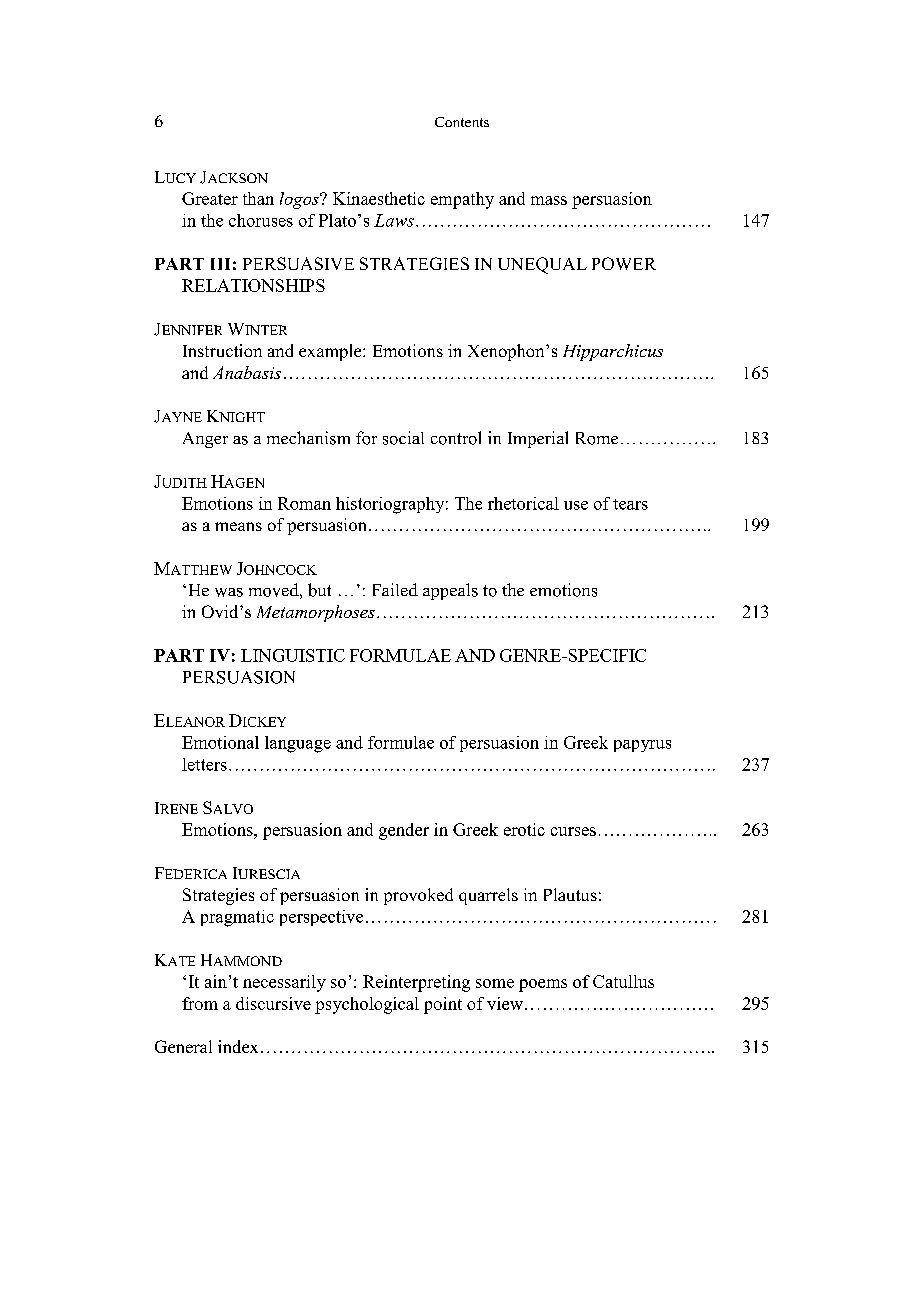 This document has height=1308, width=924. I want to click on than, so click(258, 198).
